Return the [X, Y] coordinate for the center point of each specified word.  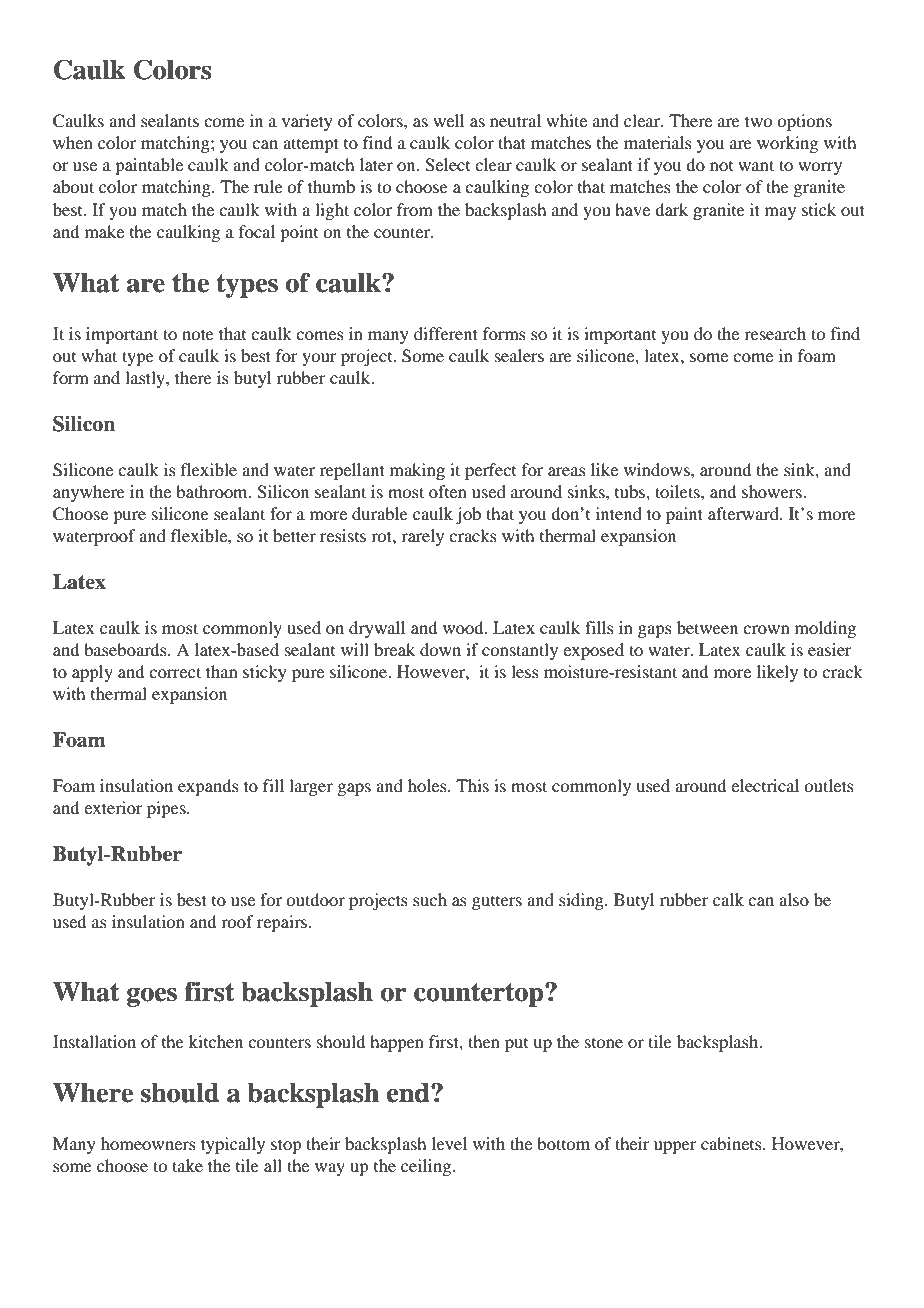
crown [766, 629]
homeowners [148, 1143]
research [775, 333]
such [430, 899]
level [449, 1143]
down [440, 649]
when [73, 142]
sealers [519, 355]
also [794, 899]
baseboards [126, 649]
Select [447, 165]
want [756, 165]
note [198, 334]
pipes [167, 809]
